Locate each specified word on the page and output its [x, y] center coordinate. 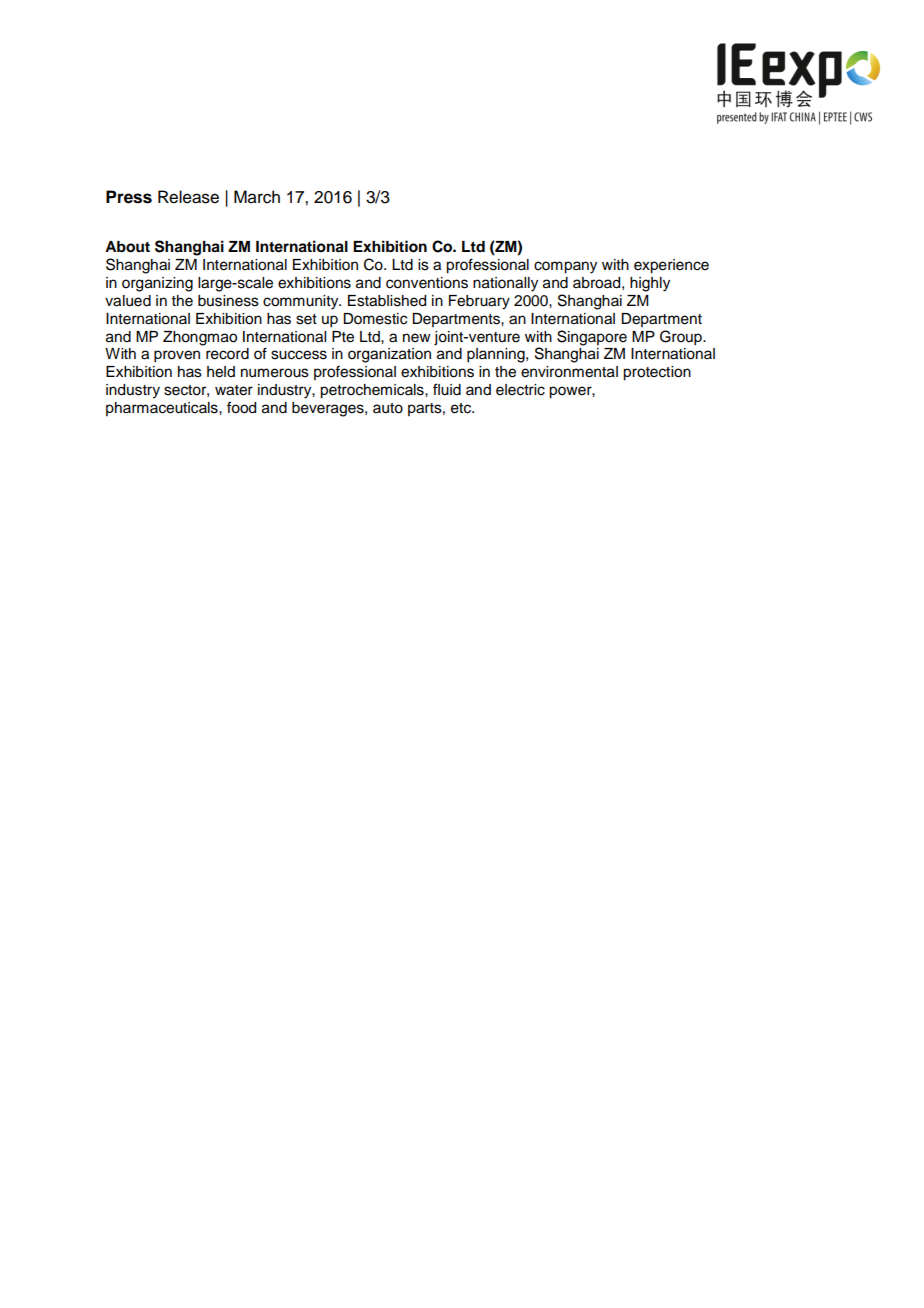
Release [188, 197]
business [228, 301]
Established [387, 301]
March [257, 197]
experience [671, 266]
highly [650, 284]
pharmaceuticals [163, 409]
